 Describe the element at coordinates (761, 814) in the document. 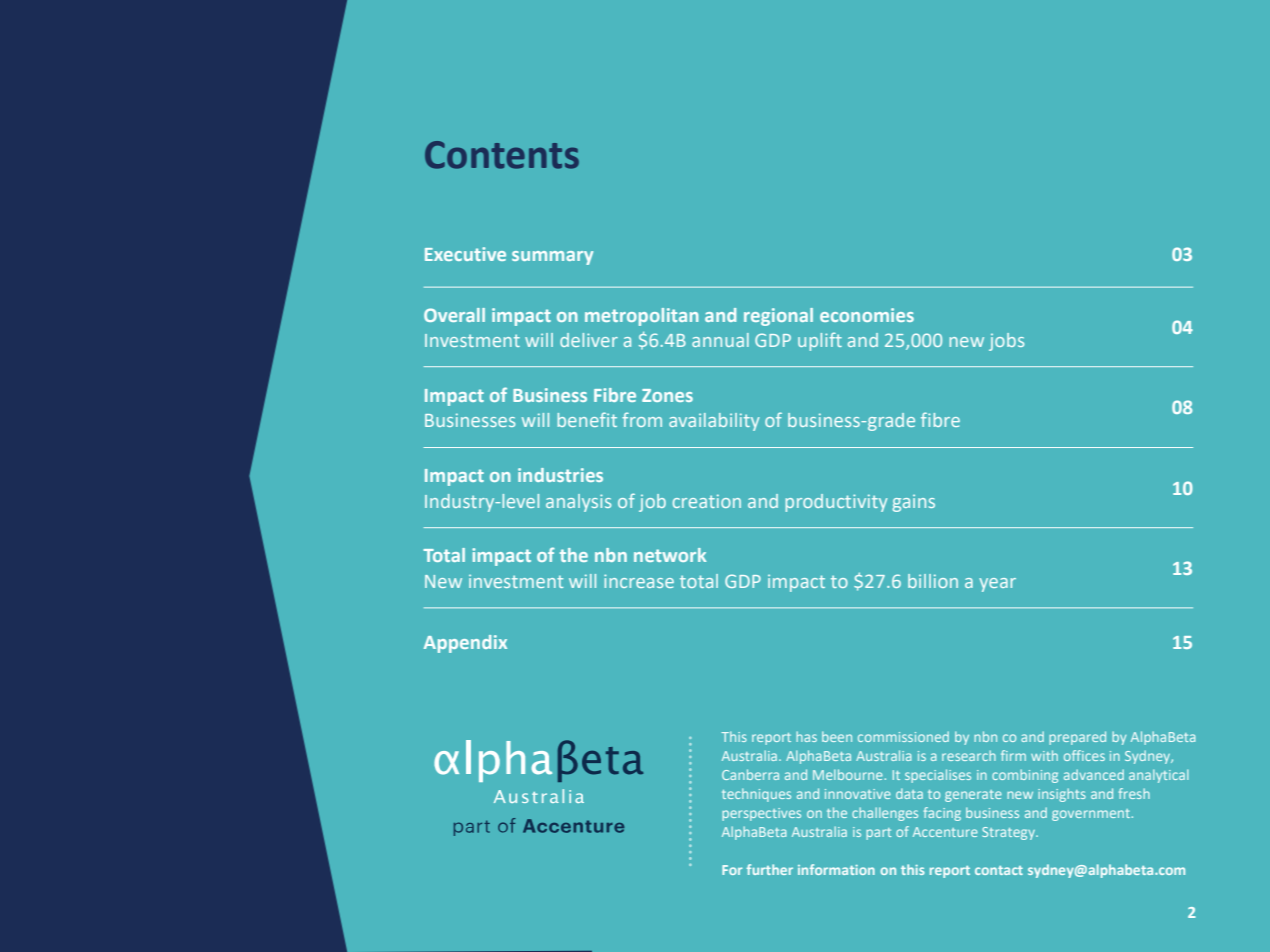

I see `perspectives` at that location.
